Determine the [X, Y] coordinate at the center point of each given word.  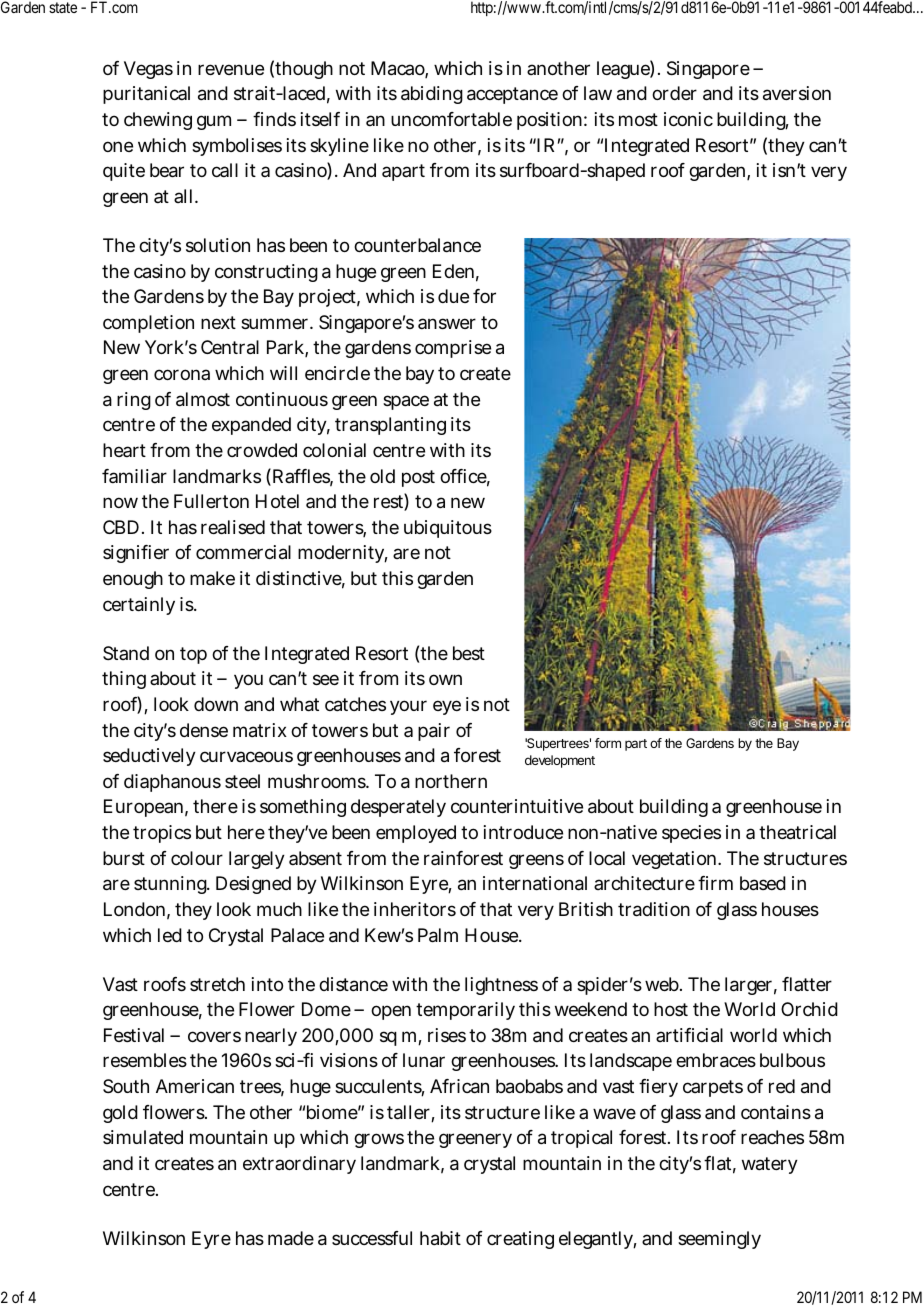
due [453, 296]
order [674, 93]
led [170, 935]
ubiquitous [448, 529]
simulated [143, 1137]
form [608, 743]
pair [434, 732]
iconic [688, 119]
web [663, 984]
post [418, 478]
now [120, 502]
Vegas [148, 70]
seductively [149, 757]
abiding [432, 95]
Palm [438, 935]
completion [148, 324]
